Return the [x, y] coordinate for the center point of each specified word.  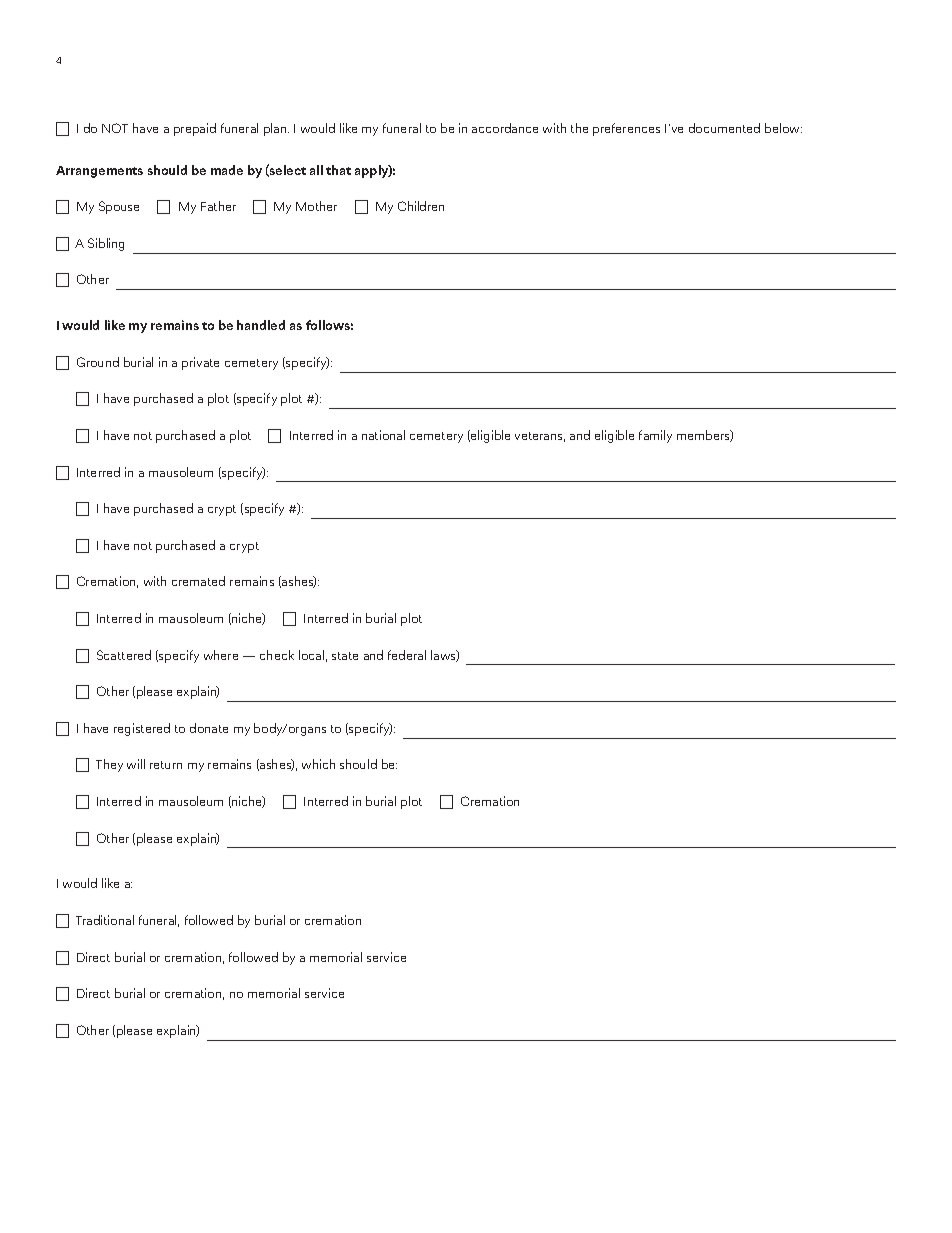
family [655, 436]
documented [724, 128]
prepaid [195, 129]
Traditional [105, 920]
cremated [198, 581]
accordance [505, 128]
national [383, 435]
